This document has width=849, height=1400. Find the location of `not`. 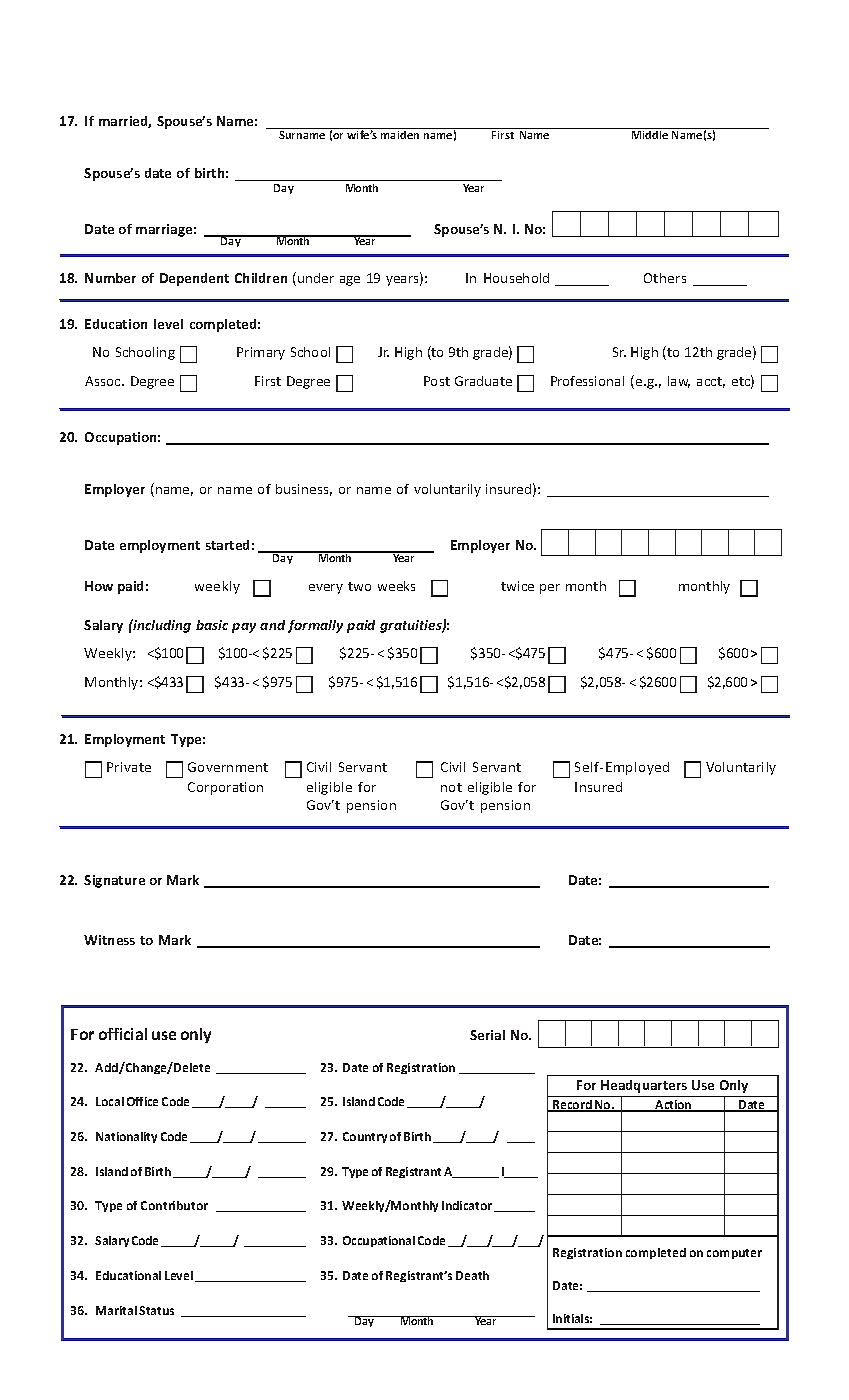

not is located at coordinates (451, 787).
